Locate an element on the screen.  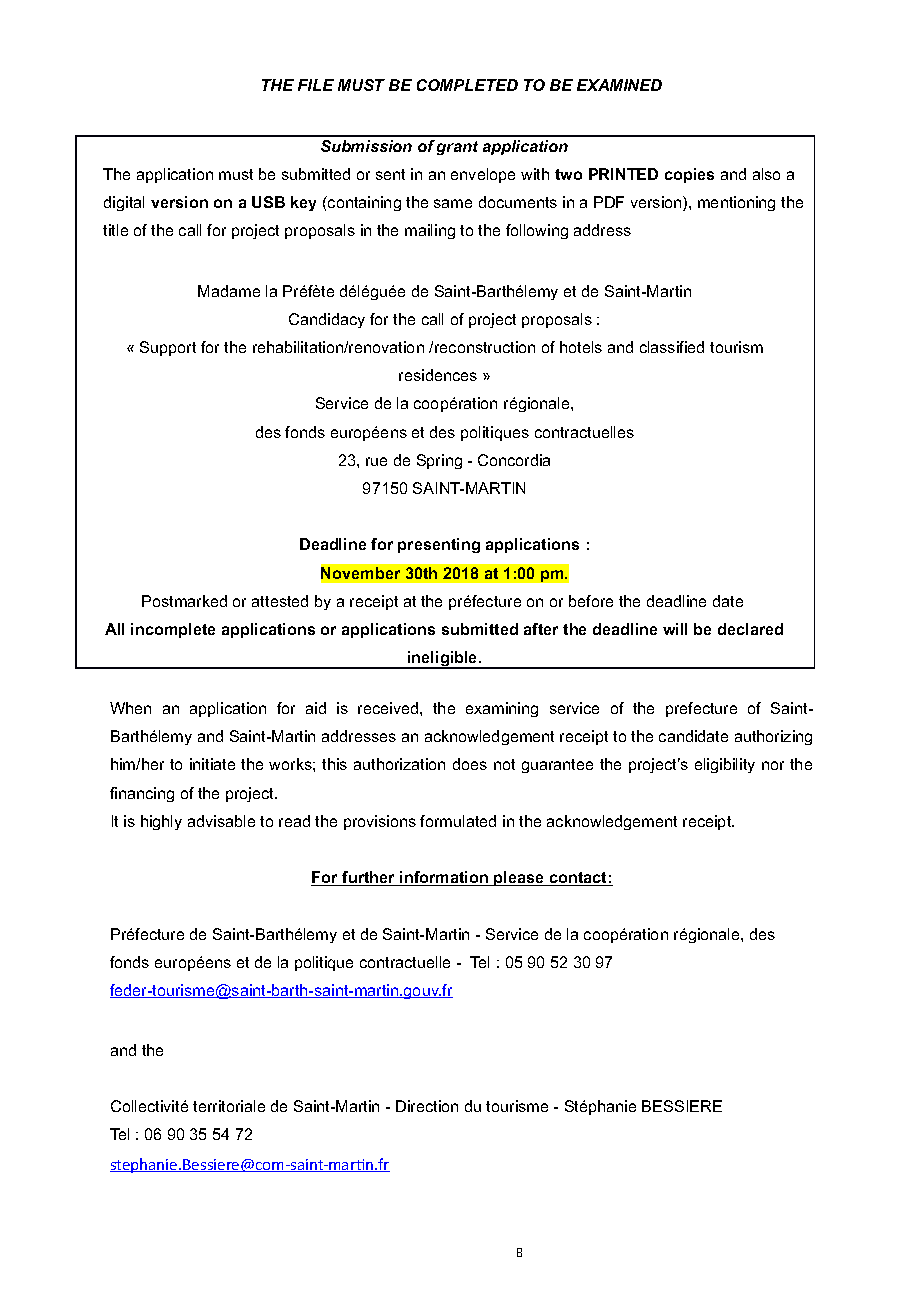
copies is located at coordinates (689, 175).
